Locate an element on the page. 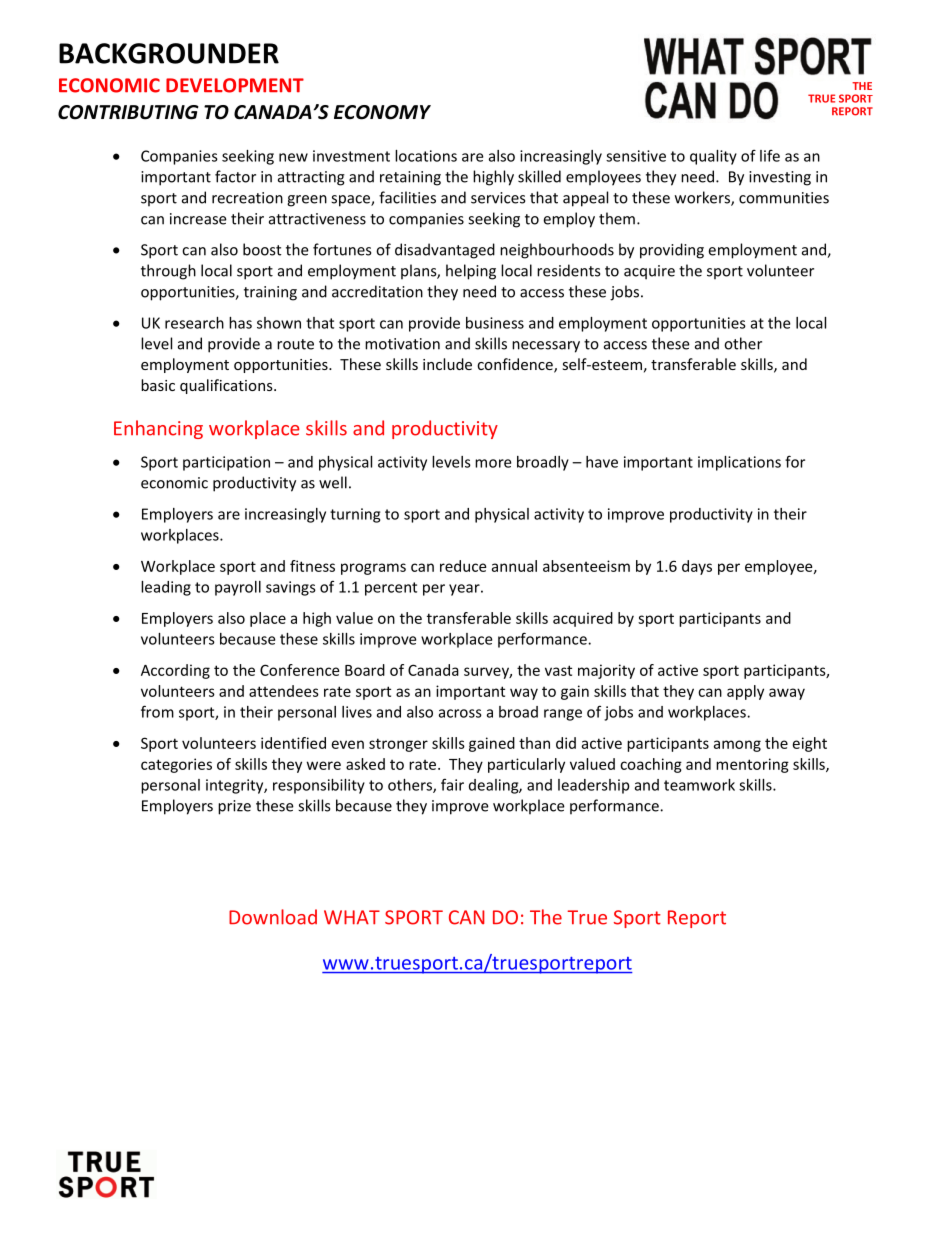  Enhancing is located at coordinates (158, 429).
